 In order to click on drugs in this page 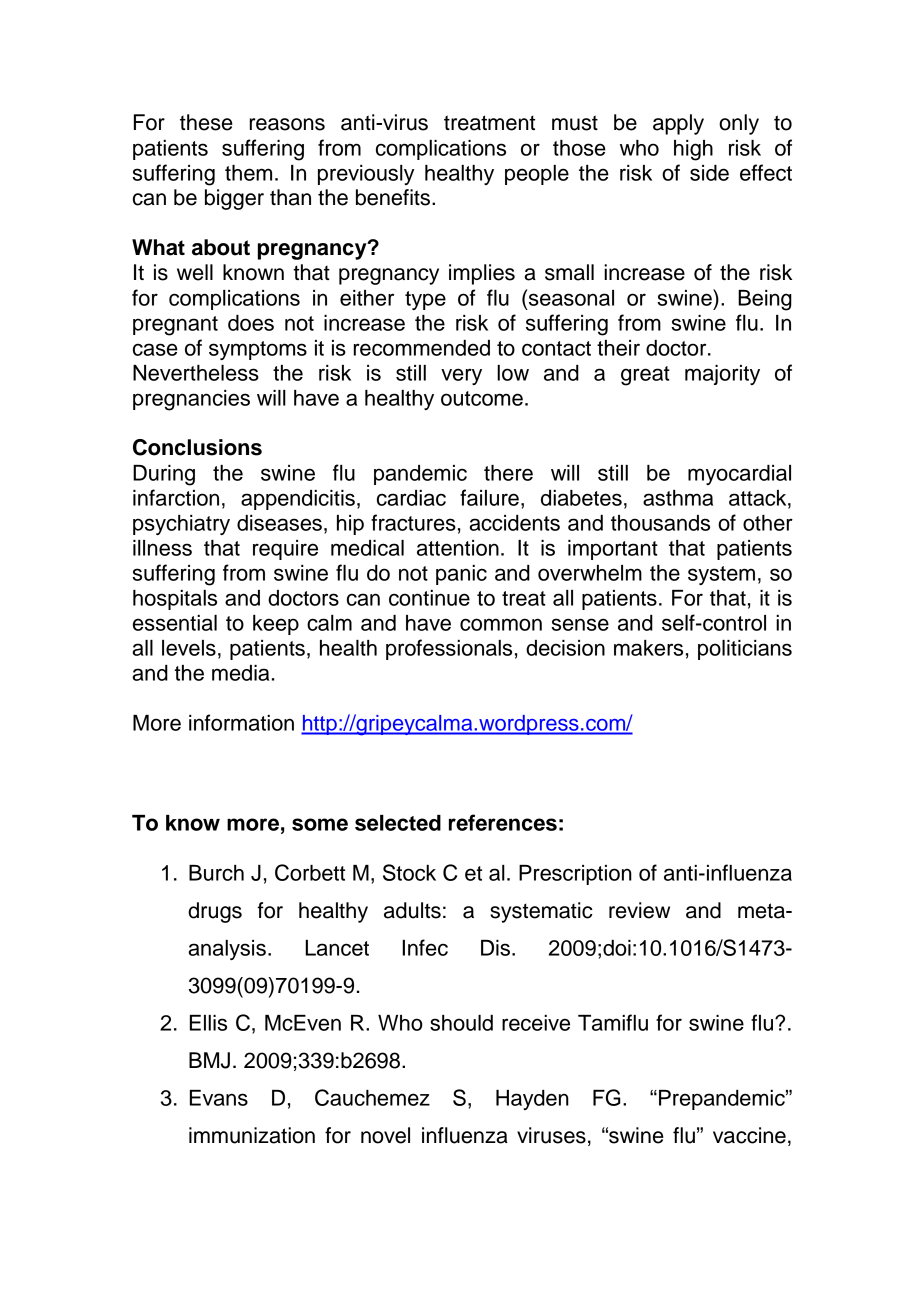, I will do `click(215, 912)`.
